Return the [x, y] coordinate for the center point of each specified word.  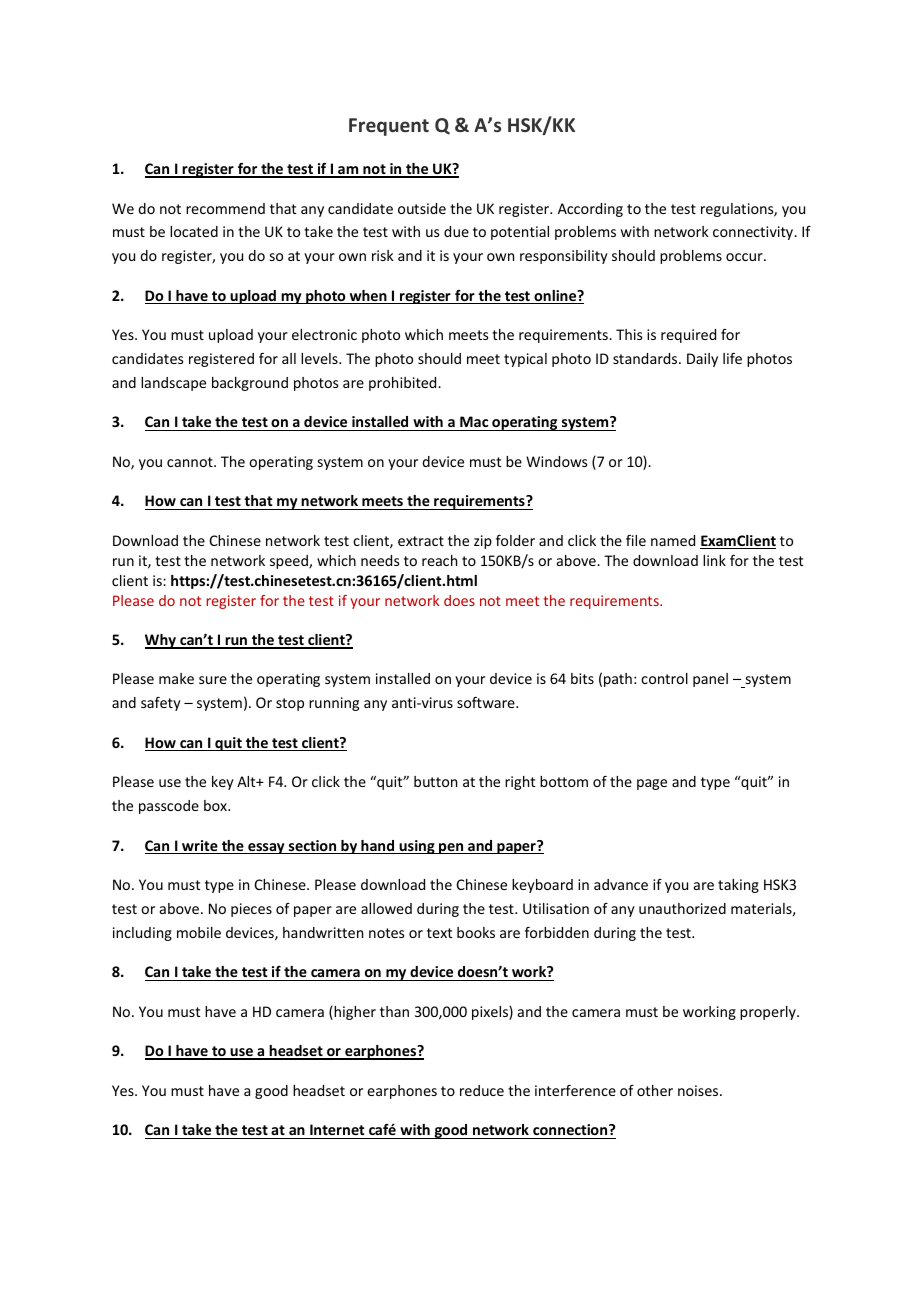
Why [161, 641]
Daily [702, 360]
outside [422, 208]
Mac [474, 421]
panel [710, 680]
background [250, 384]
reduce [482, 1090]
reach [439, 560]
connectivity [754, 233]
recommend [225, 208]
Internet [337, 1129]
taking [738, 886]
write [200, 847]
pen [451, 848]
